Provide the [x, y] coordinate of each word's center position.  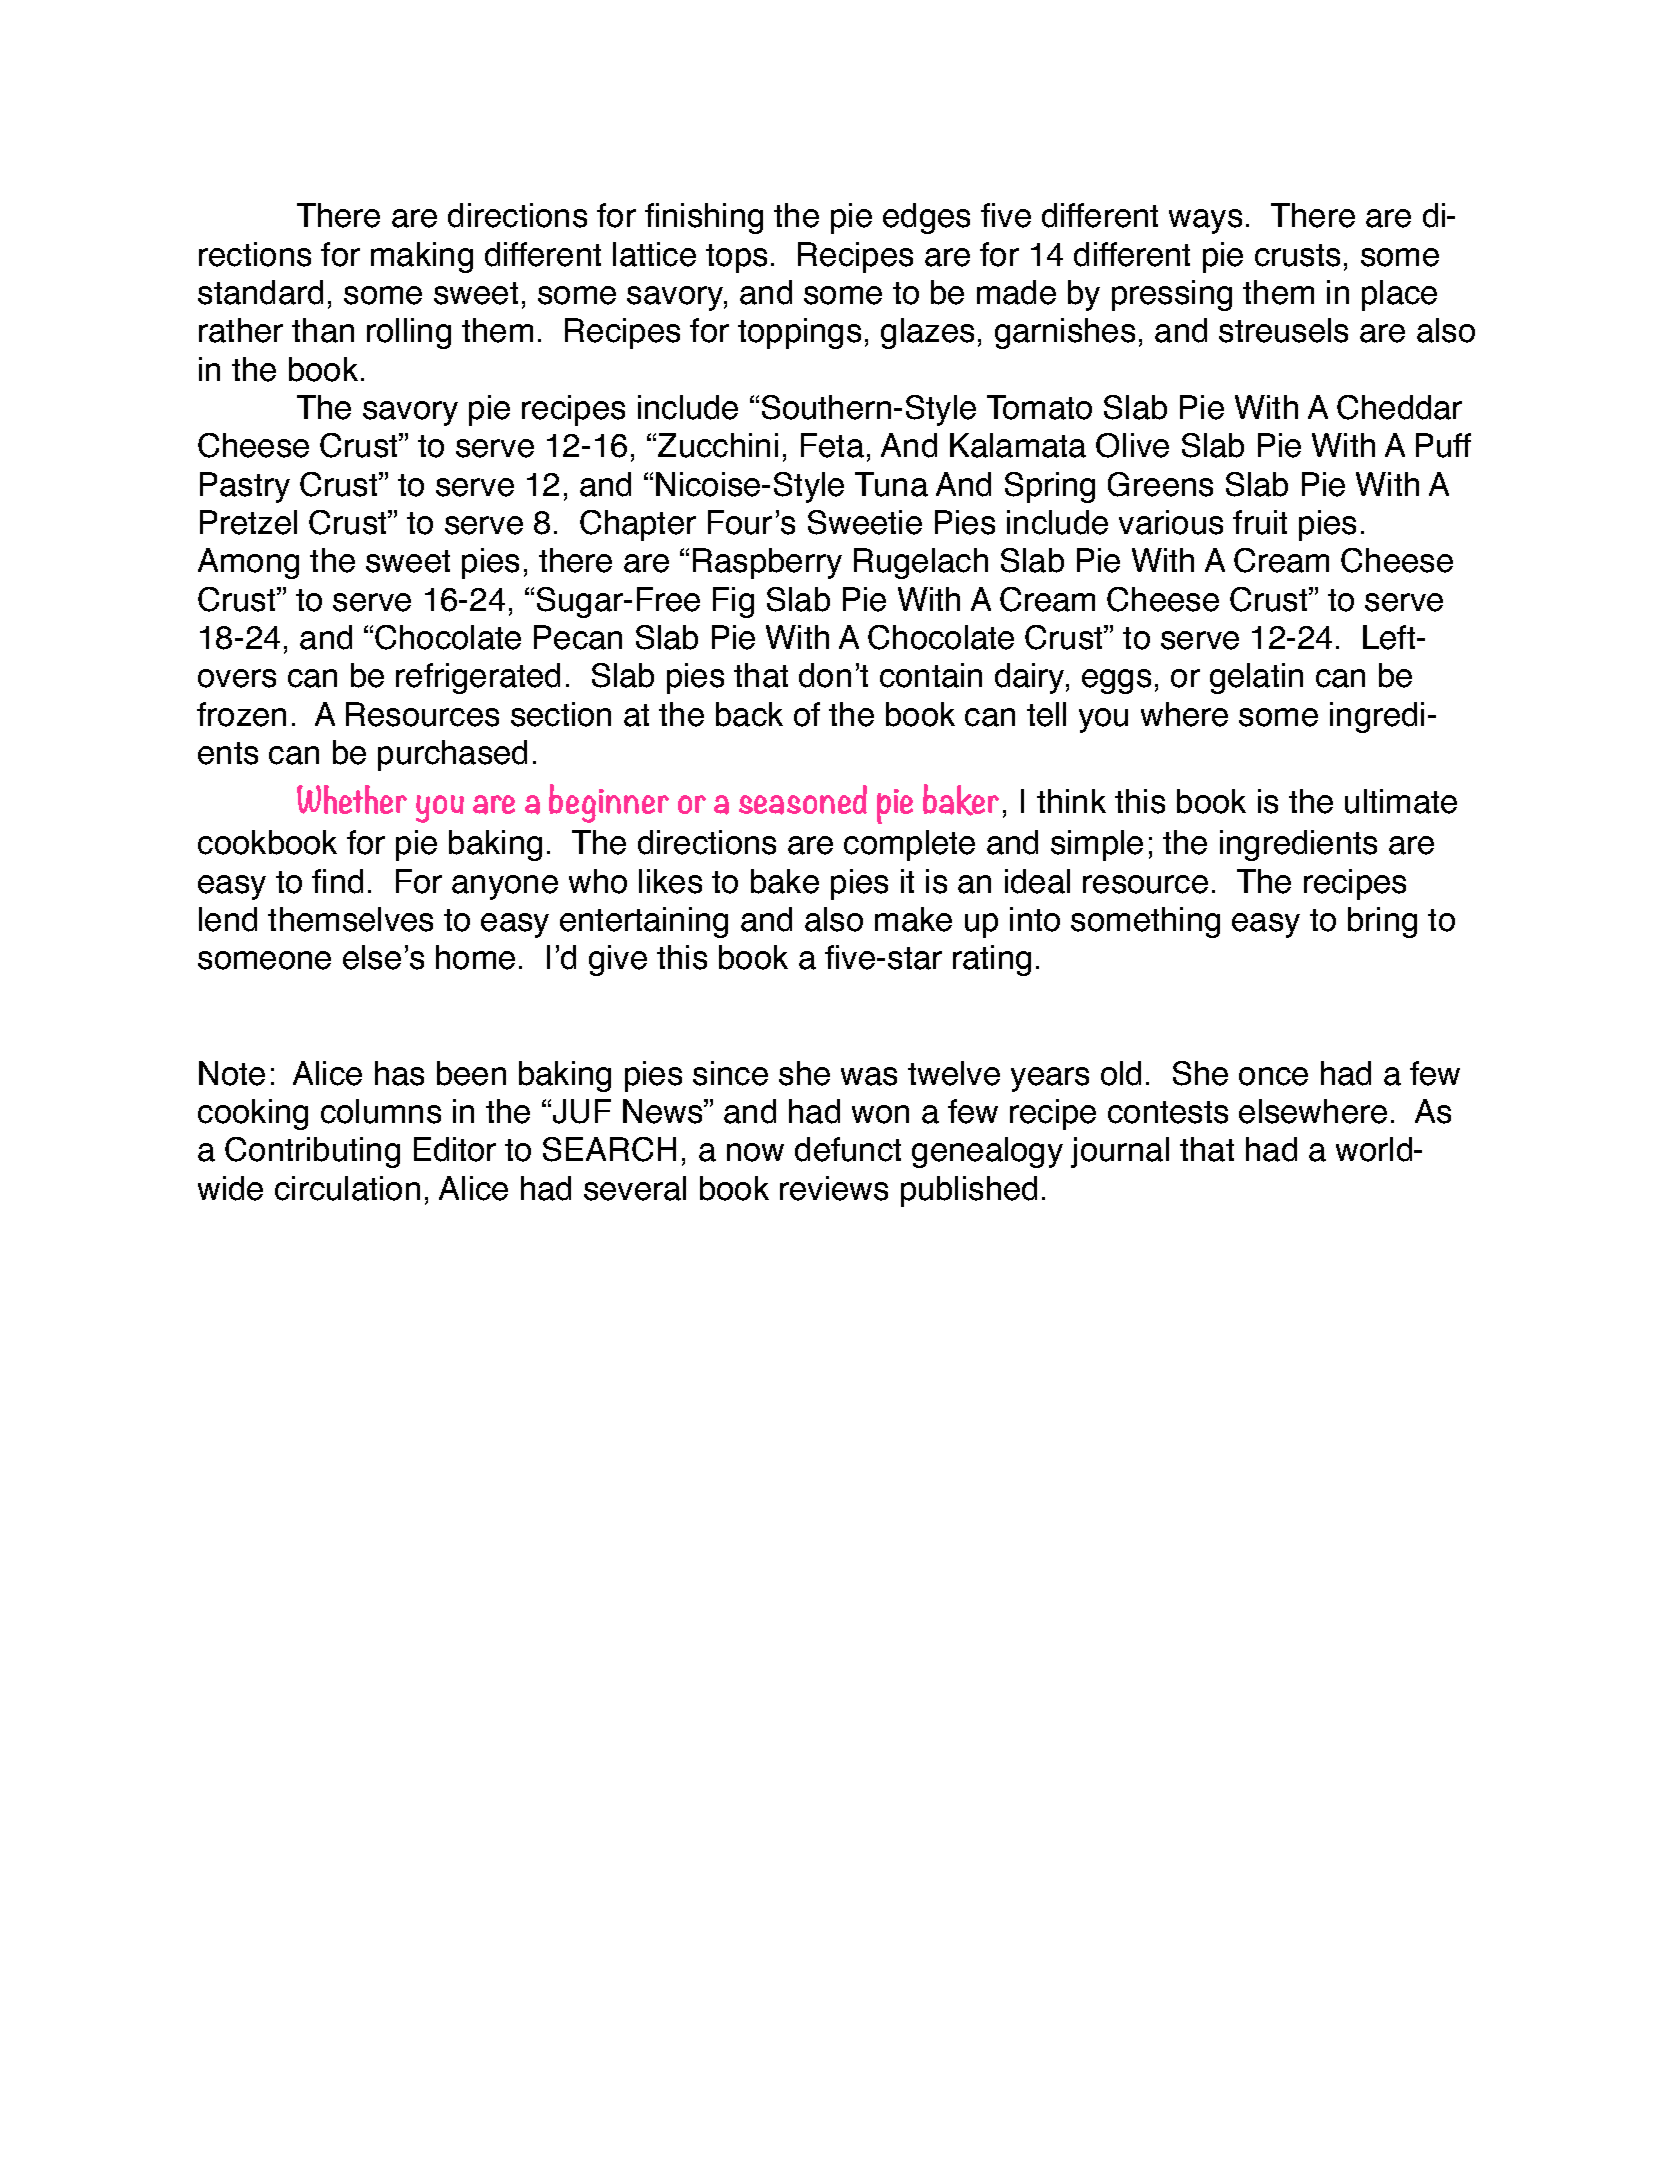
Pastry [245, 487]
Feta [832, 445]
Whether [352, 799]
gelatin [1256, 678]
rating [992, 960]
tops [736, 258]
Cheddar [1399, 407]
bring [1382, 922]
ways [1205, 221]
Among [248, 563]
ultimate [1401, 801]
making [422, 257]
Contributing [312, 1152]
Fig [733, 602]
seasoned [803, 800]
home [475, 957]
